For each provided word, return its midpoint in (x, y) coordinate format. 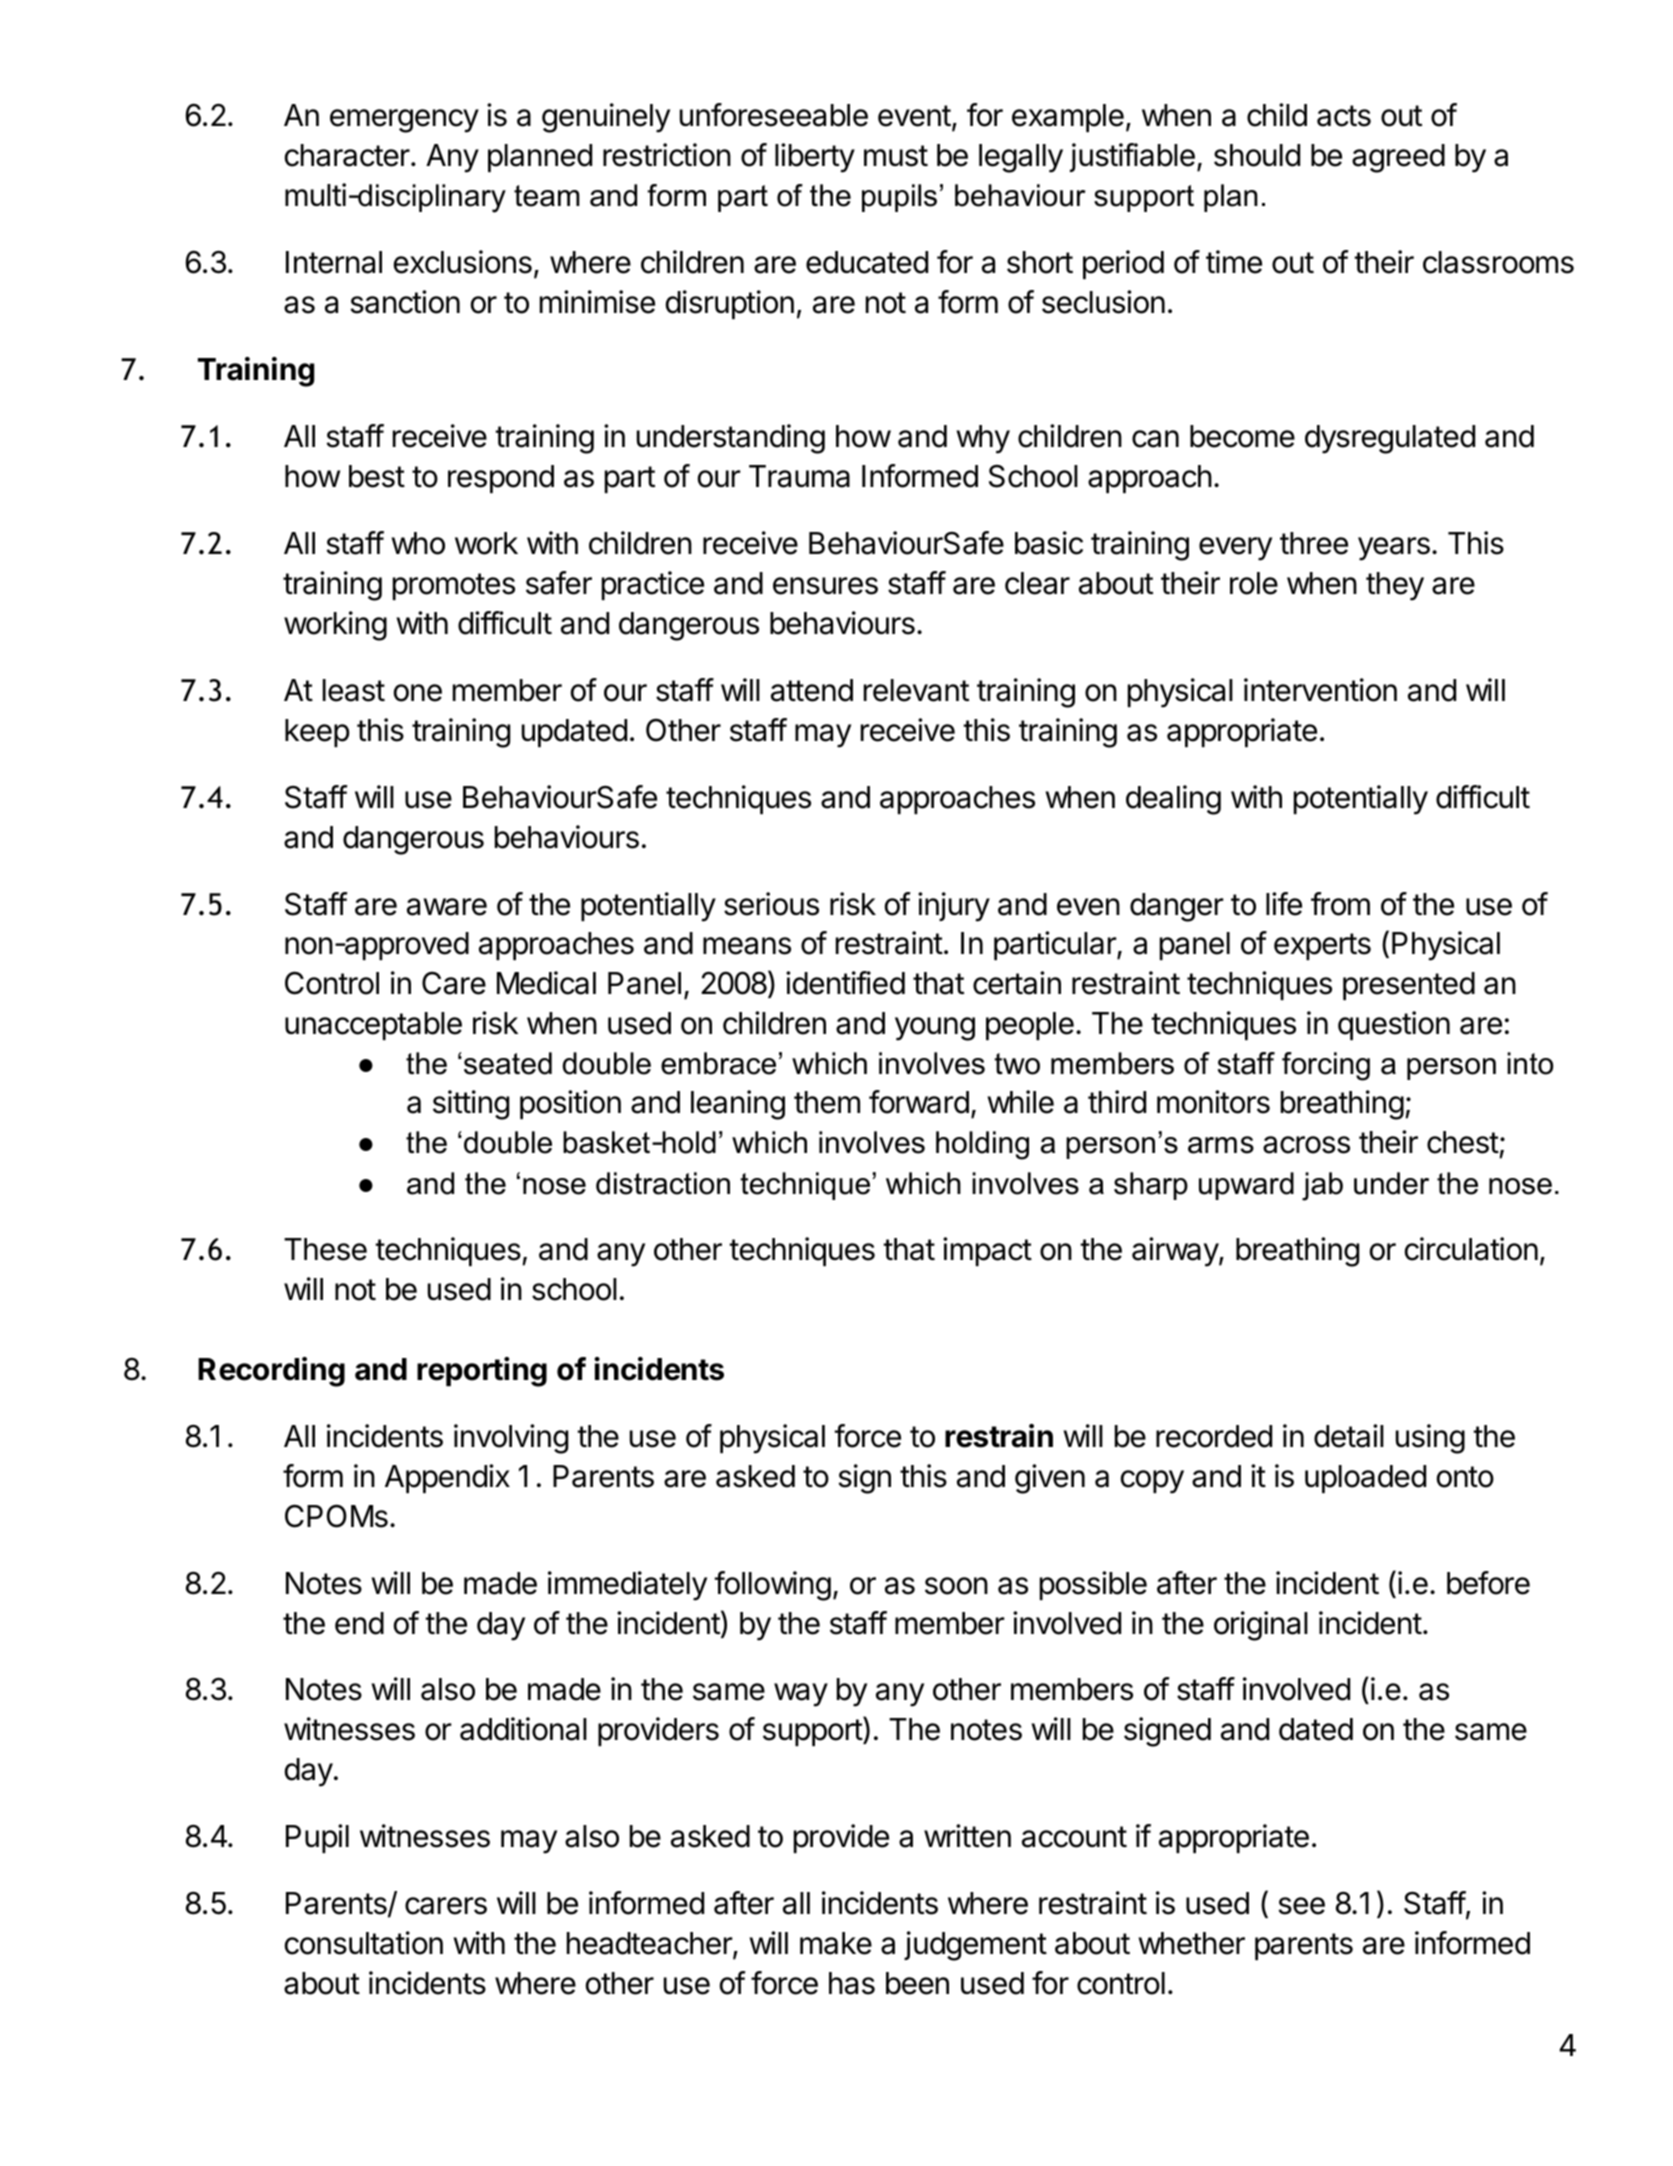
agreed (1398, 158)
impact (987, 1251)
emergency (404, 121)
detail (1349, 1436)
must (896, 156)
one (418, 693)
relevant (916, 690)
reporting (482, 1372)
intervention (1320, 690)
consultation (364, 1943)
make (836, 1943)
